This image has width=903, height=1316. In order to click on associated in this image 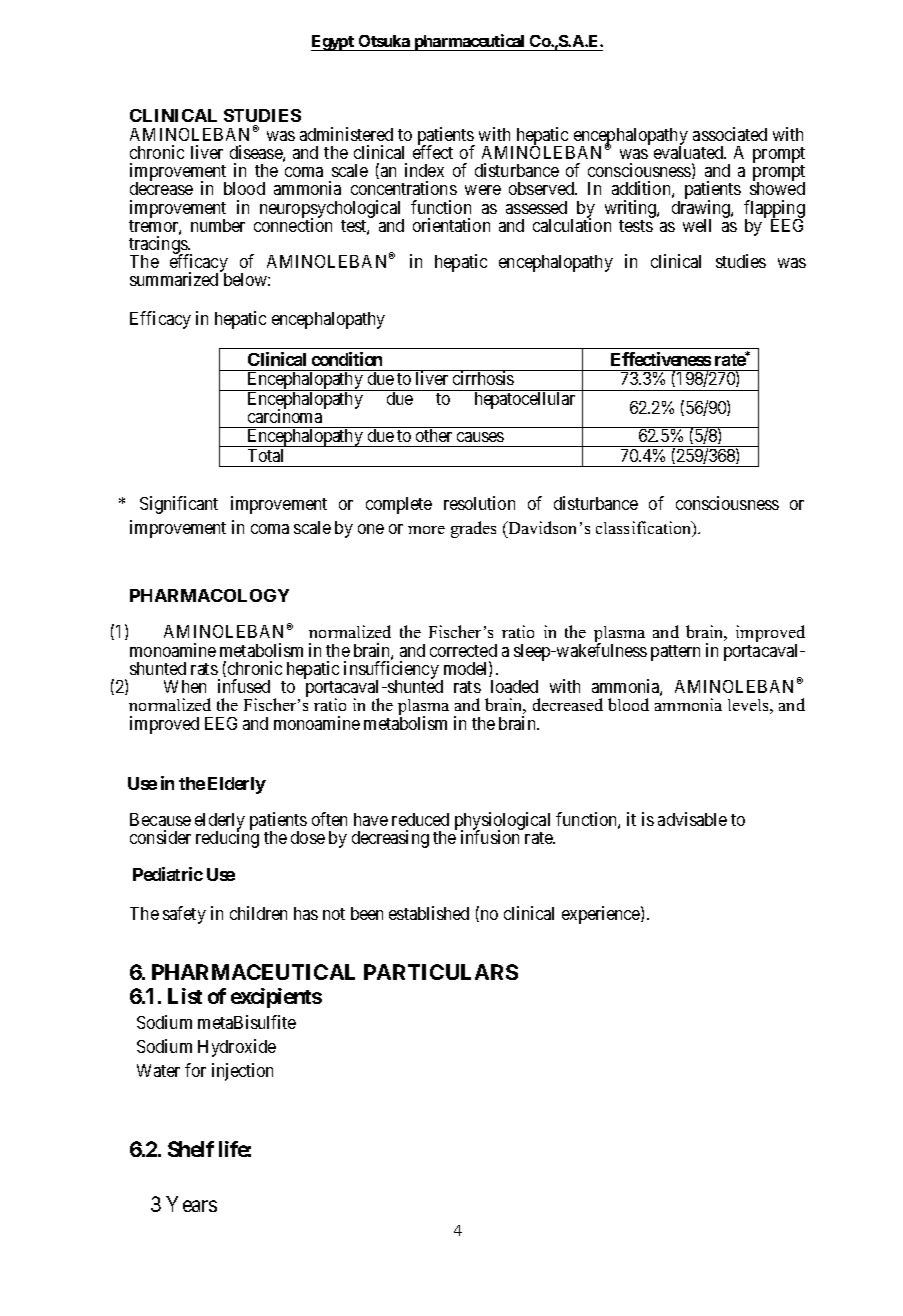, I will do `click(730, 134)`.
